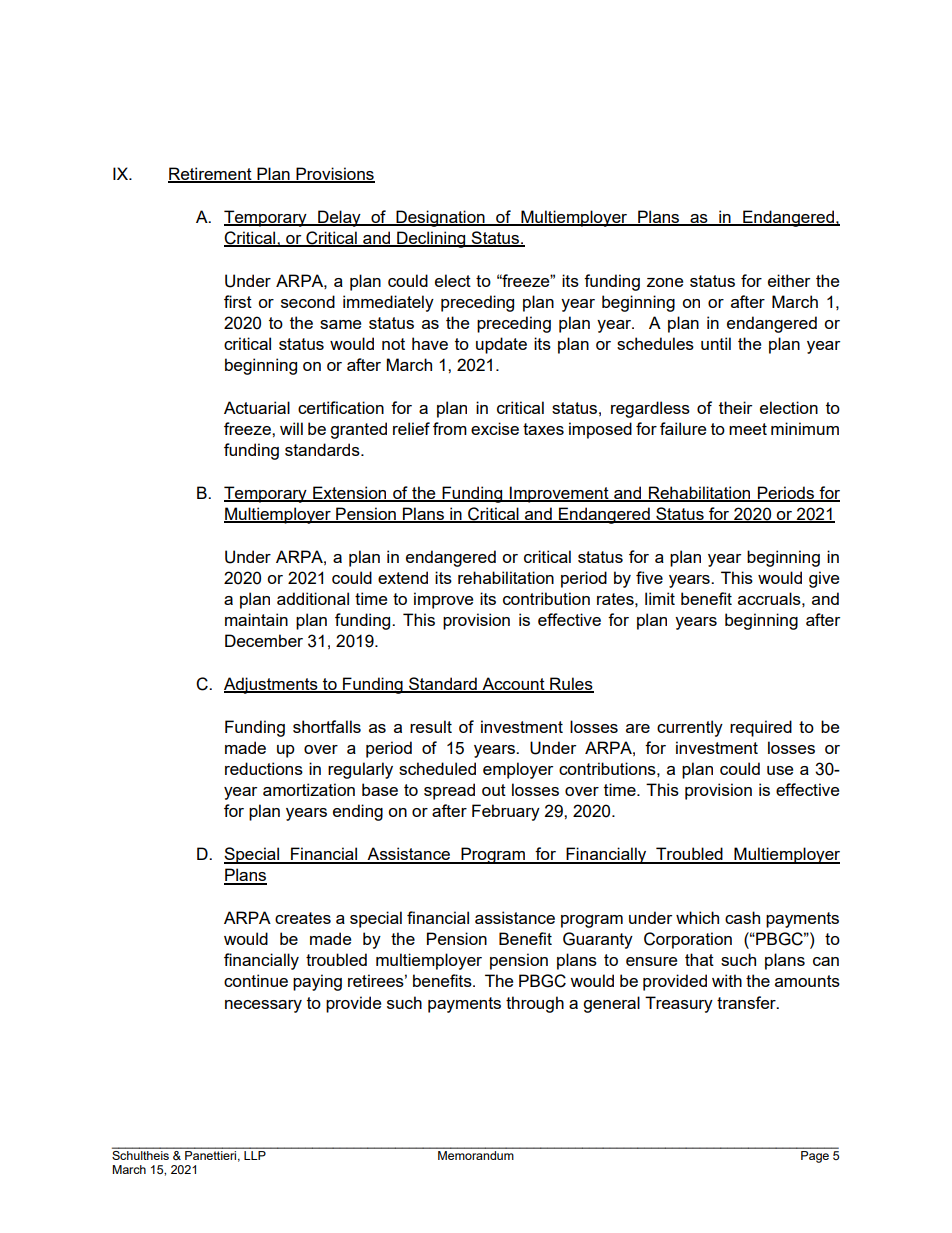  Describe the element at coordinates (789, 280) in the screenshot. I see `either` at that location.
